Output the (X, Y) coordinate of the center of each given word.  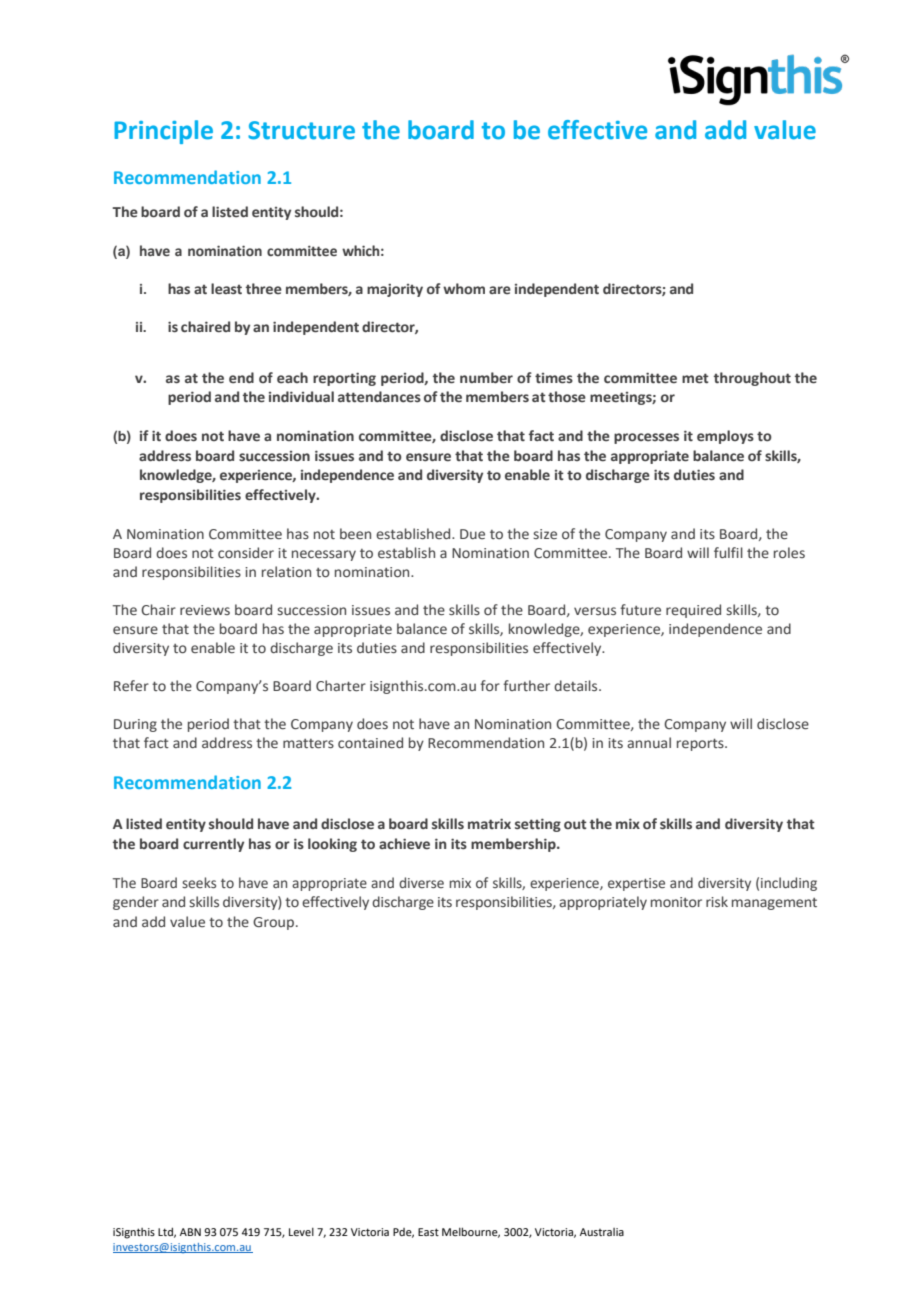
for (490, 686)
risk (717, 901)
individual (301, 396)
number (486, 378)
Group (273, 923)
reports (701, 744)
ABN (190, 1232)
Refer (131, 685)
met (695, 378)
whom (464, 288)
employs (725, 437)
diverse (421, 882)
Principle (163, 132)
